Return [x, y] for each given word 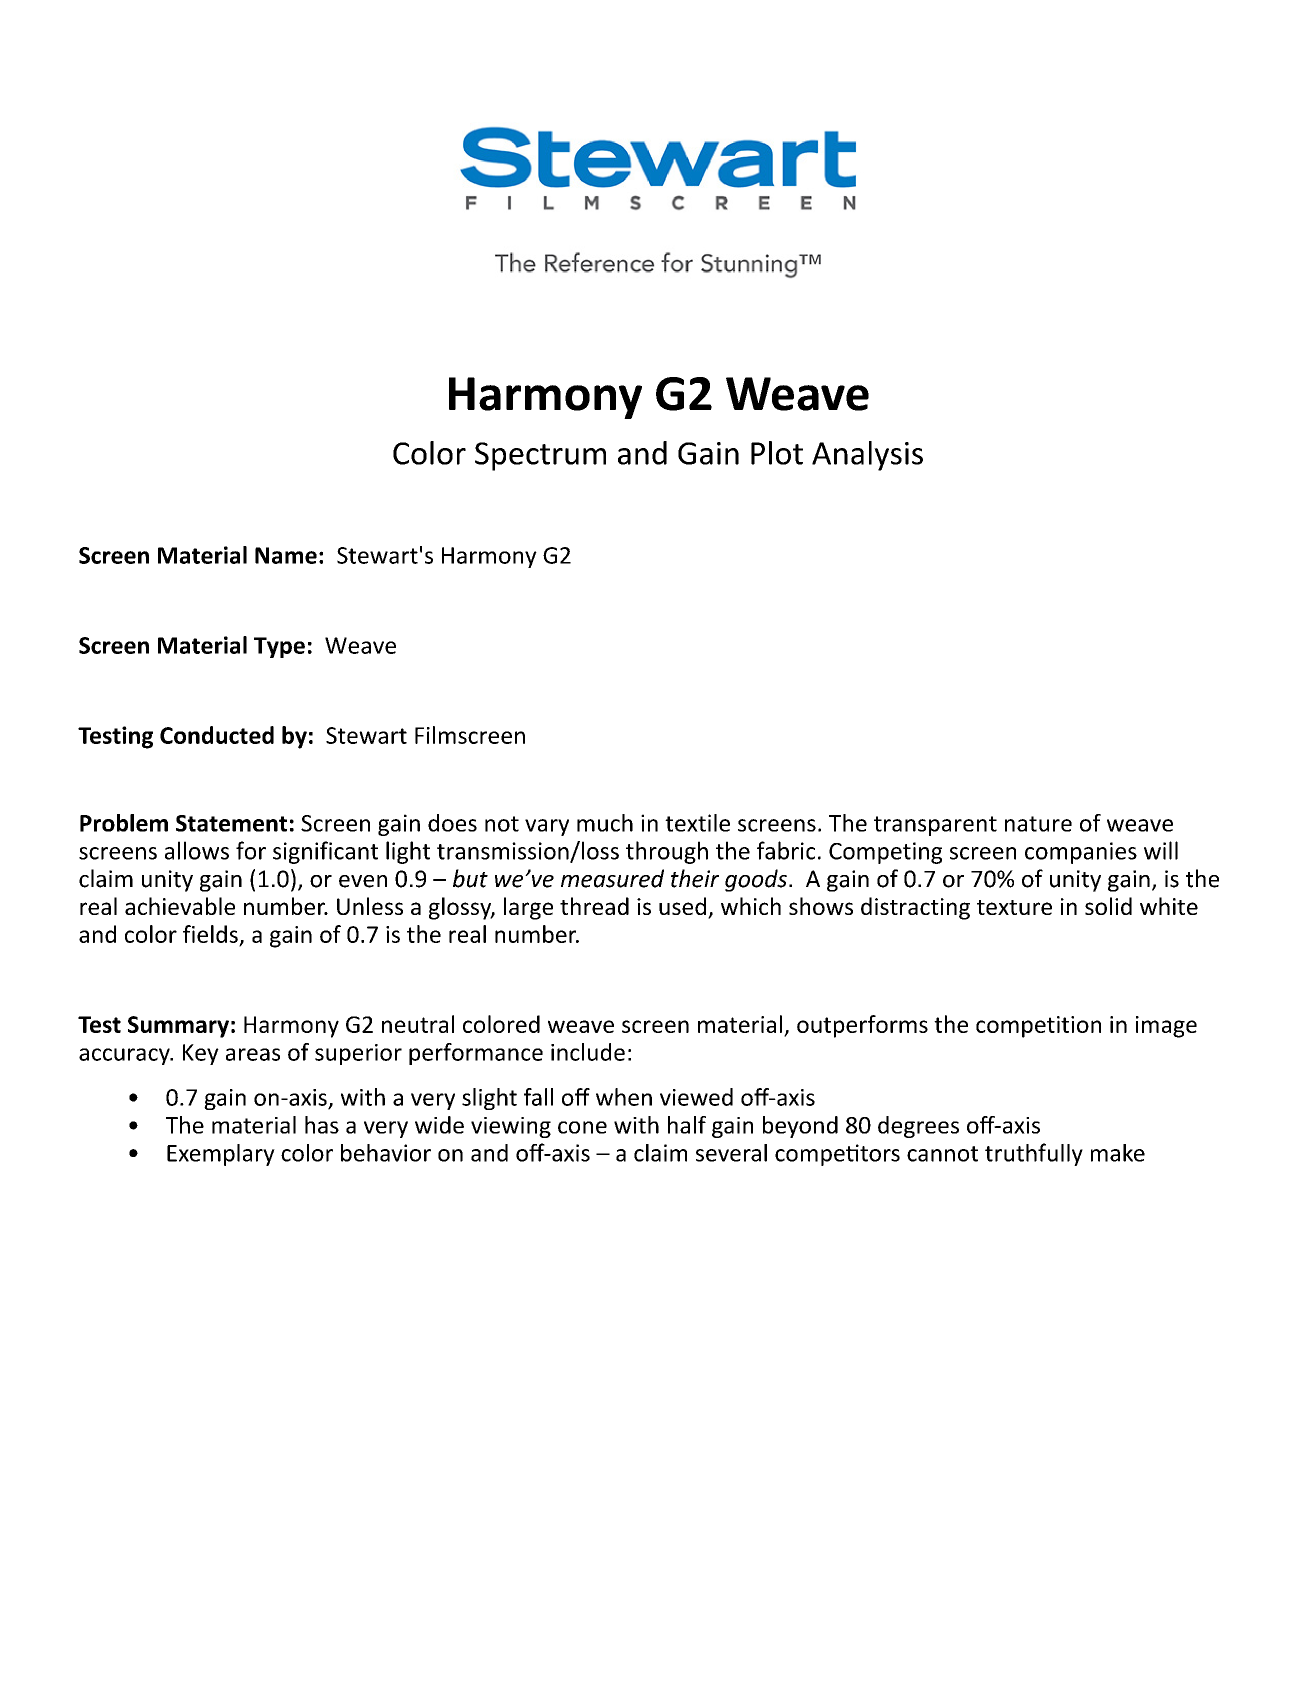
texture [1014, 907]
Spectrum [540, 456]
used [682, 906]
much [605, 823]
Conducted [217, 735]
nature [1038, 824]
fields [210, 934]
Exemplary [221, 1155]
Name [286, 555]
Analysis [867, 456]
